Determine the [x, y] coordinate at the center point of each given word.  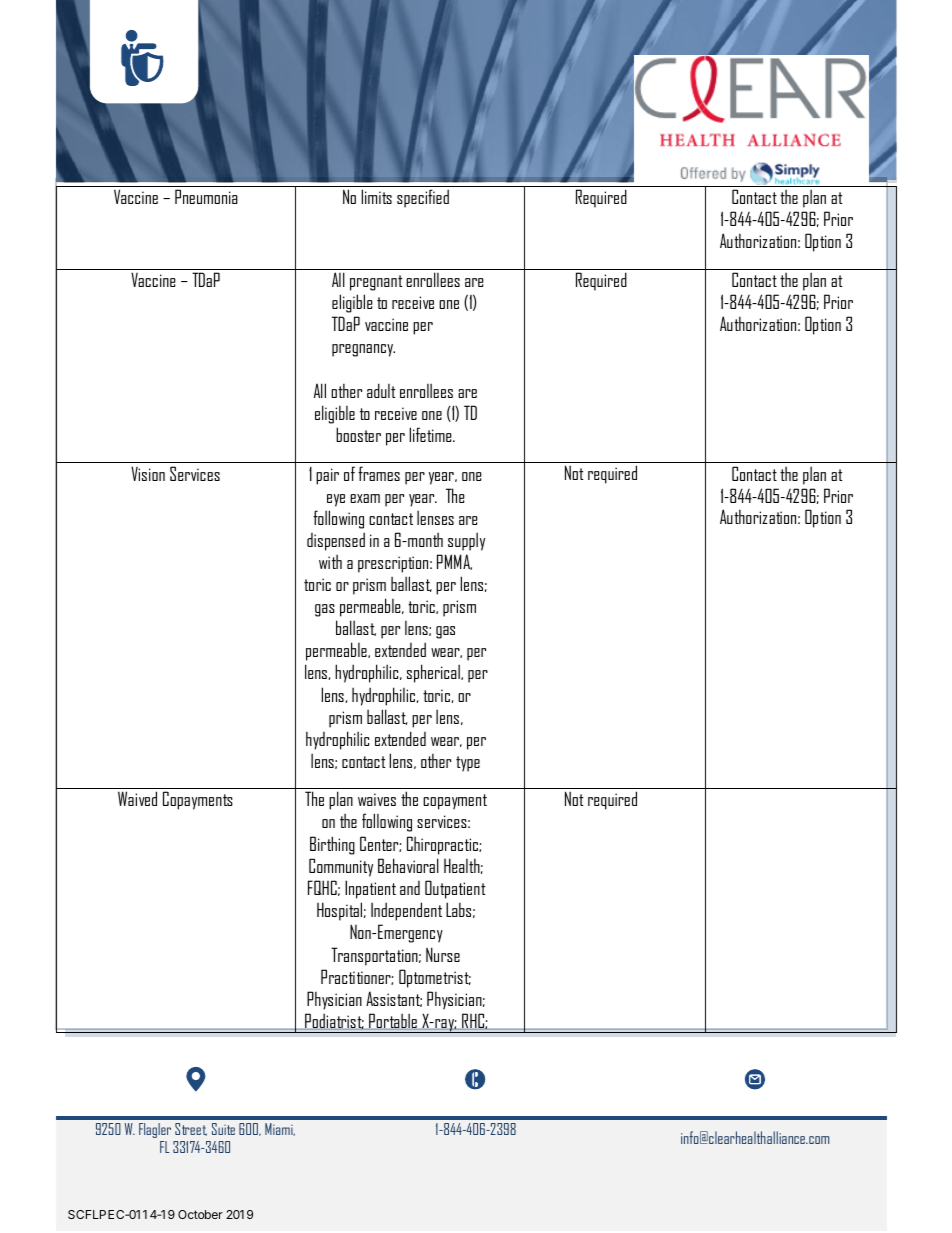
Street [191, 1129]
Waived [137, 798]
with [330, 562]
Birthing [332, 845]
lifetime [432, 434]
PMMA [454, 562]
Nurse [443, 954]
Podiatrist [334, 1021]
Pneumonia [206, 196]
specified [423, 198]
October [200, 1214]
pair [327, 476]
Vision [148, 473]
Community [341, 867]
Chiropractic [443, 845]
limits [377, 196]
